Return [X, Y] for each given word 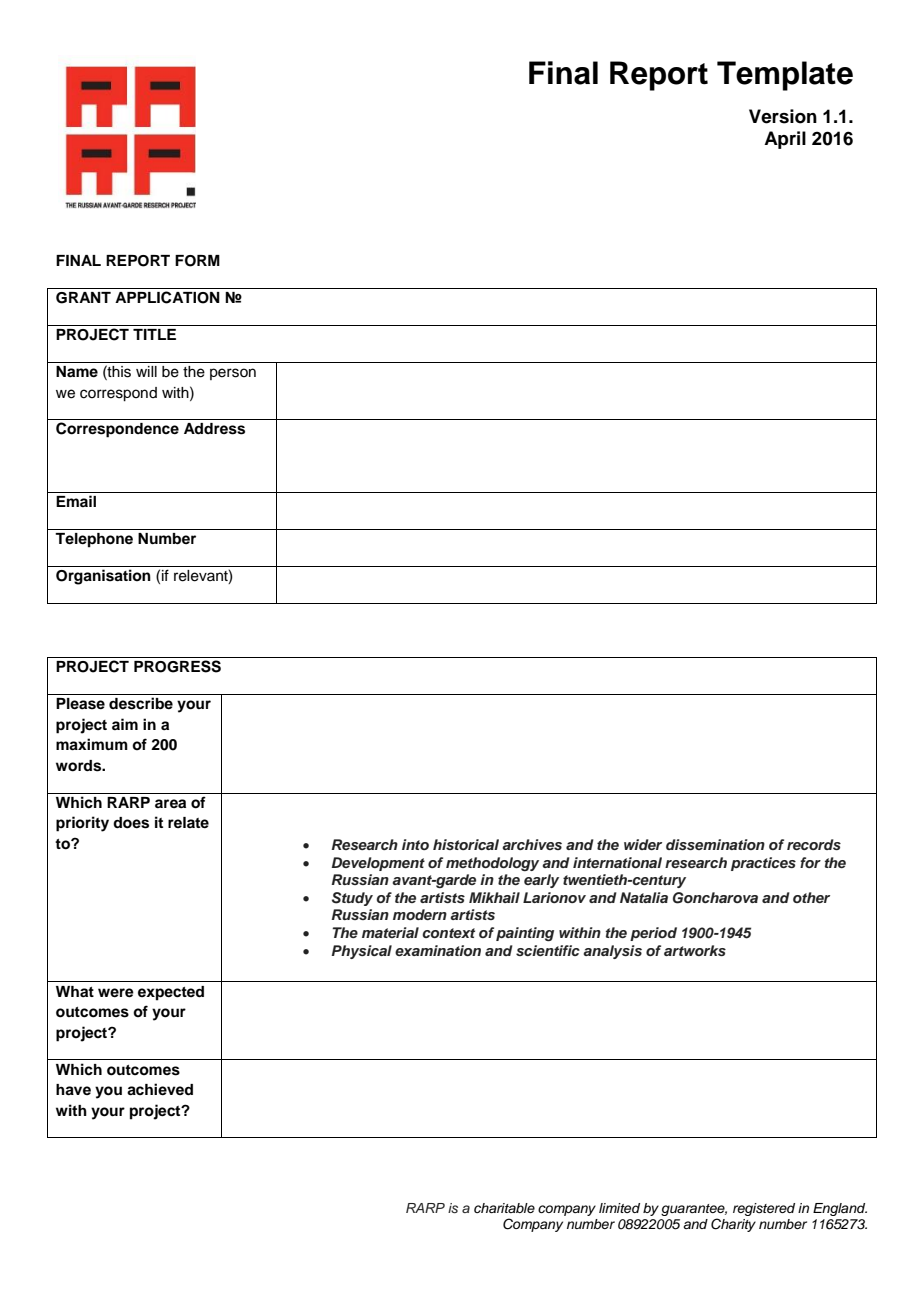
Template [785, 76]
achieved [160, 1089]
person [233, 374]
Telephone [94, 540]
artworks [695, 950]
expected [171, 993]
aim [125, 724]
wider [643, 844]
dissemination [715, 844]
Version [783, 116]
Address [214, 429]
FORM [197, 261]
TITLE [154, 334]
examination [438, 950]
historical [466, 844]
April [785, 140]
